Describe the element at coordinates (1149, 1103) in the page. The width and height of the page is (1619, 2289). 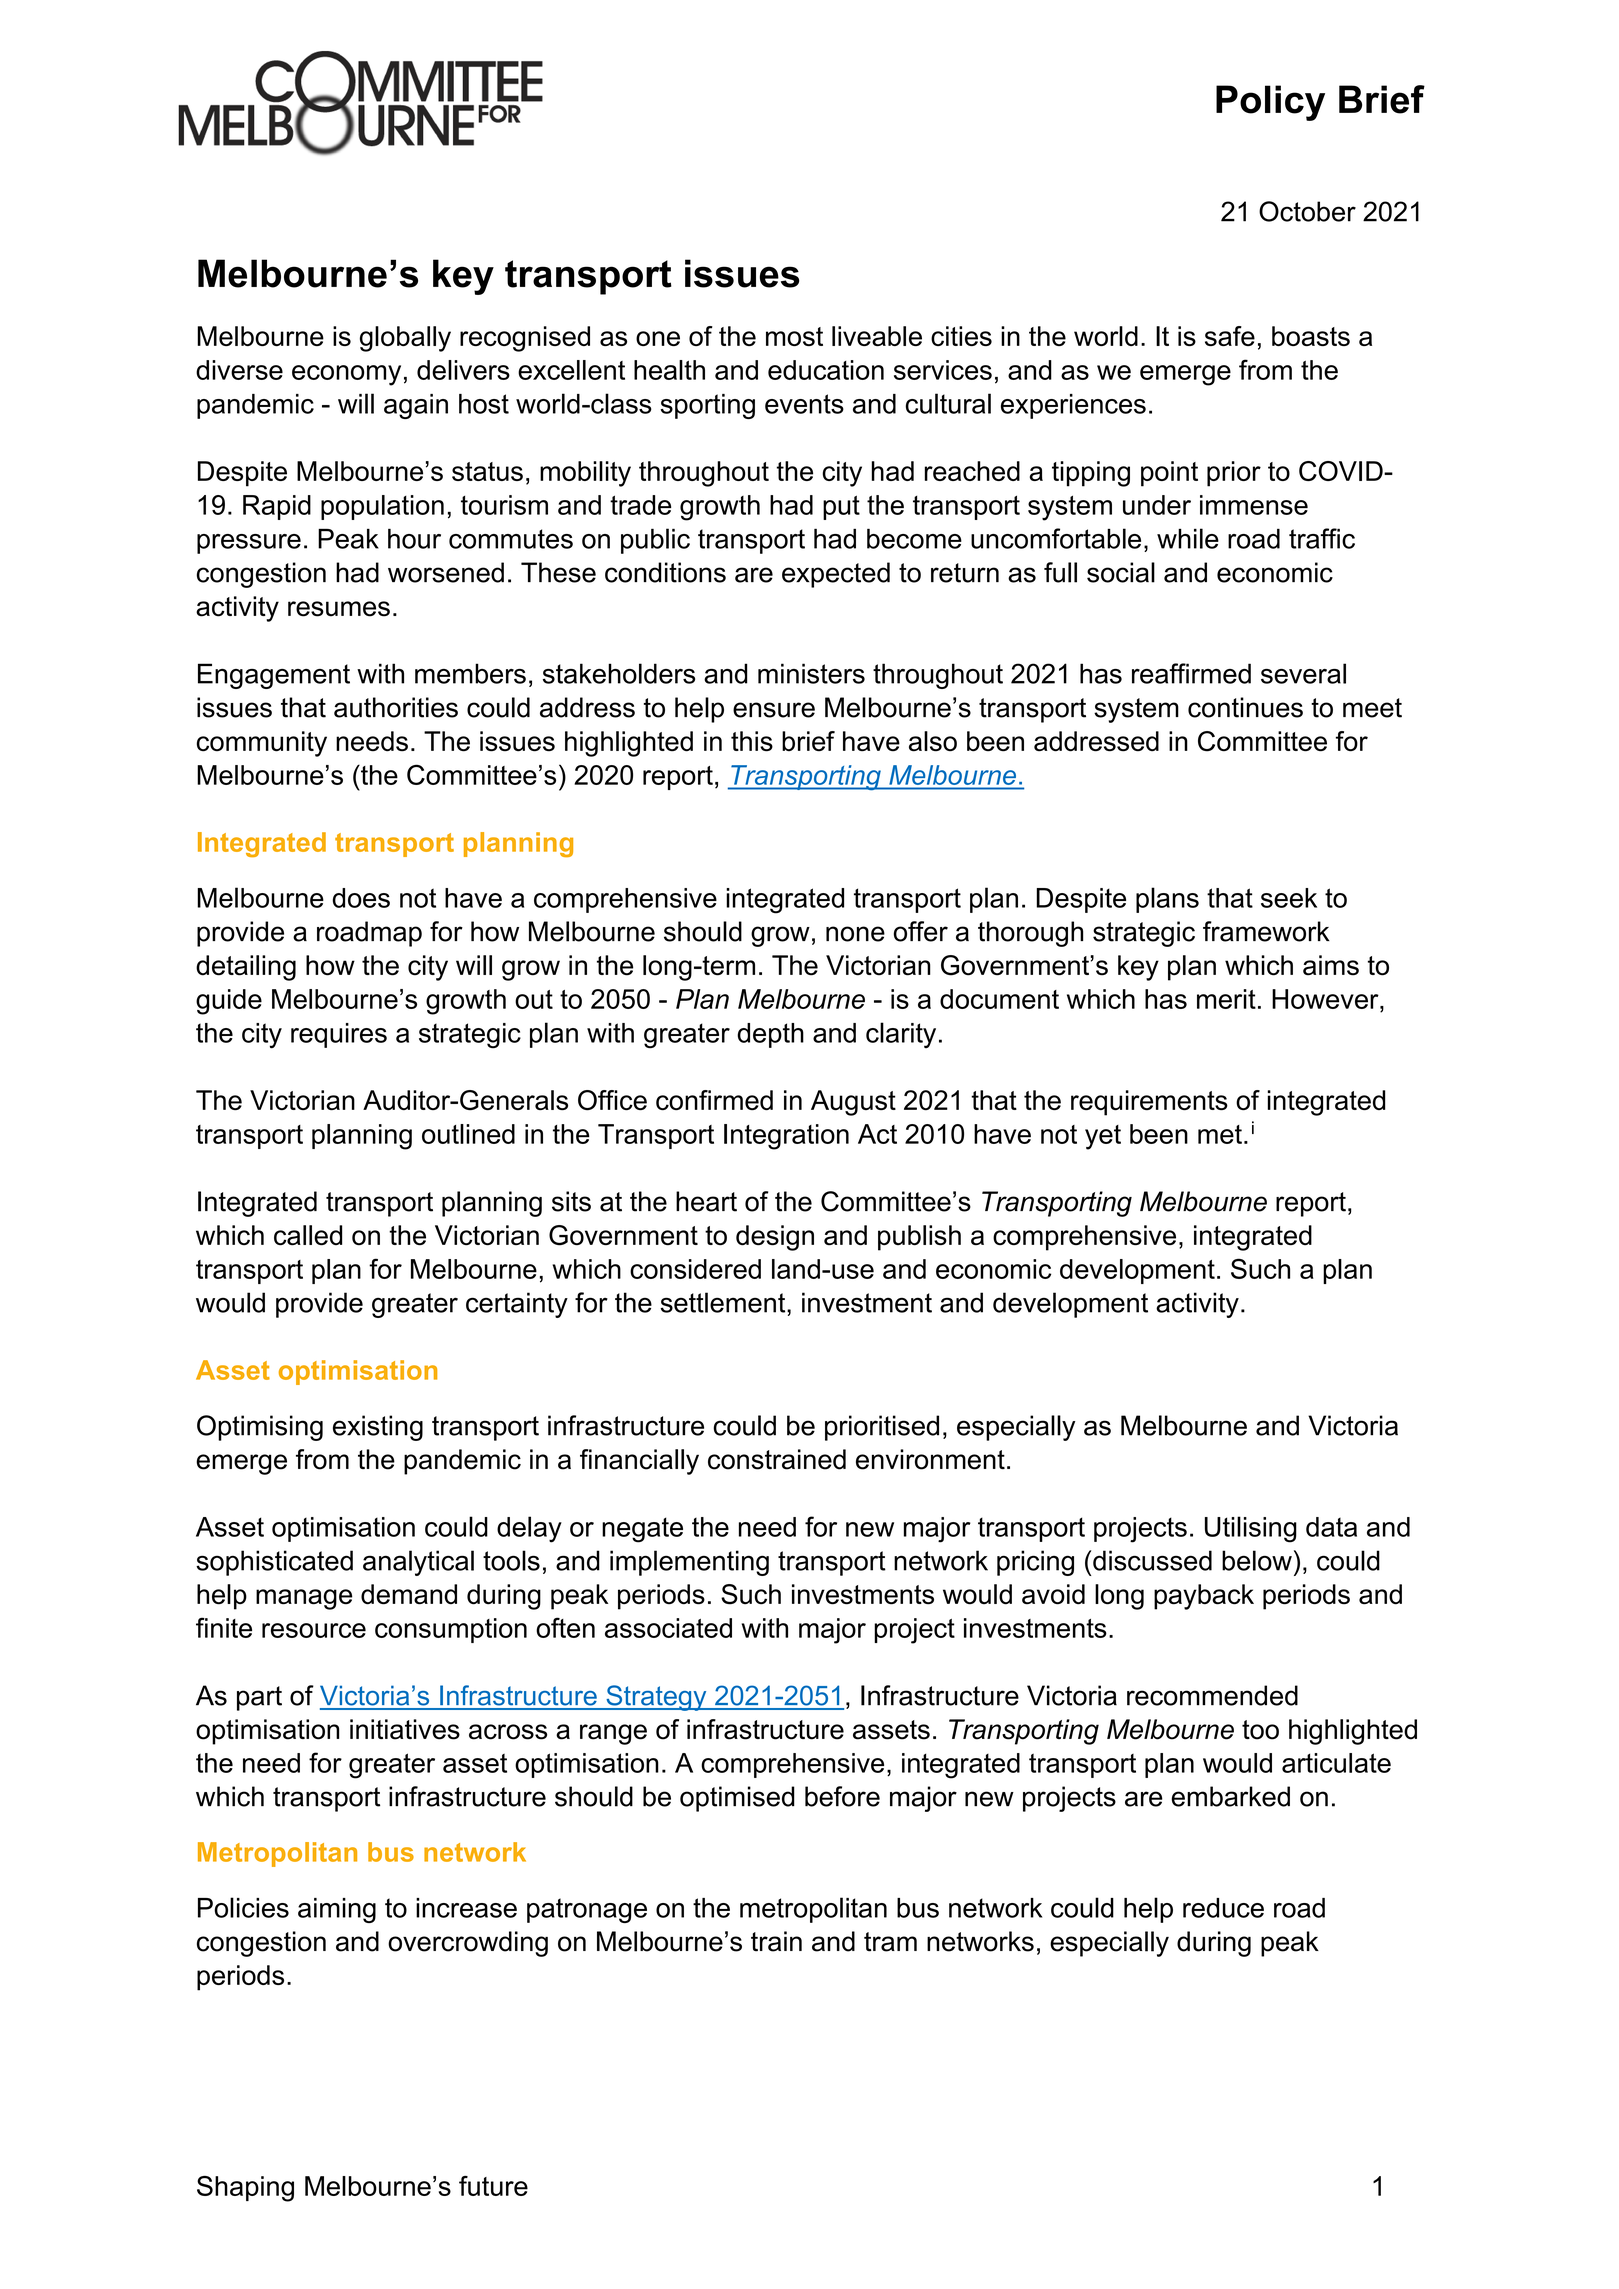
I see `requirements` at that location.
